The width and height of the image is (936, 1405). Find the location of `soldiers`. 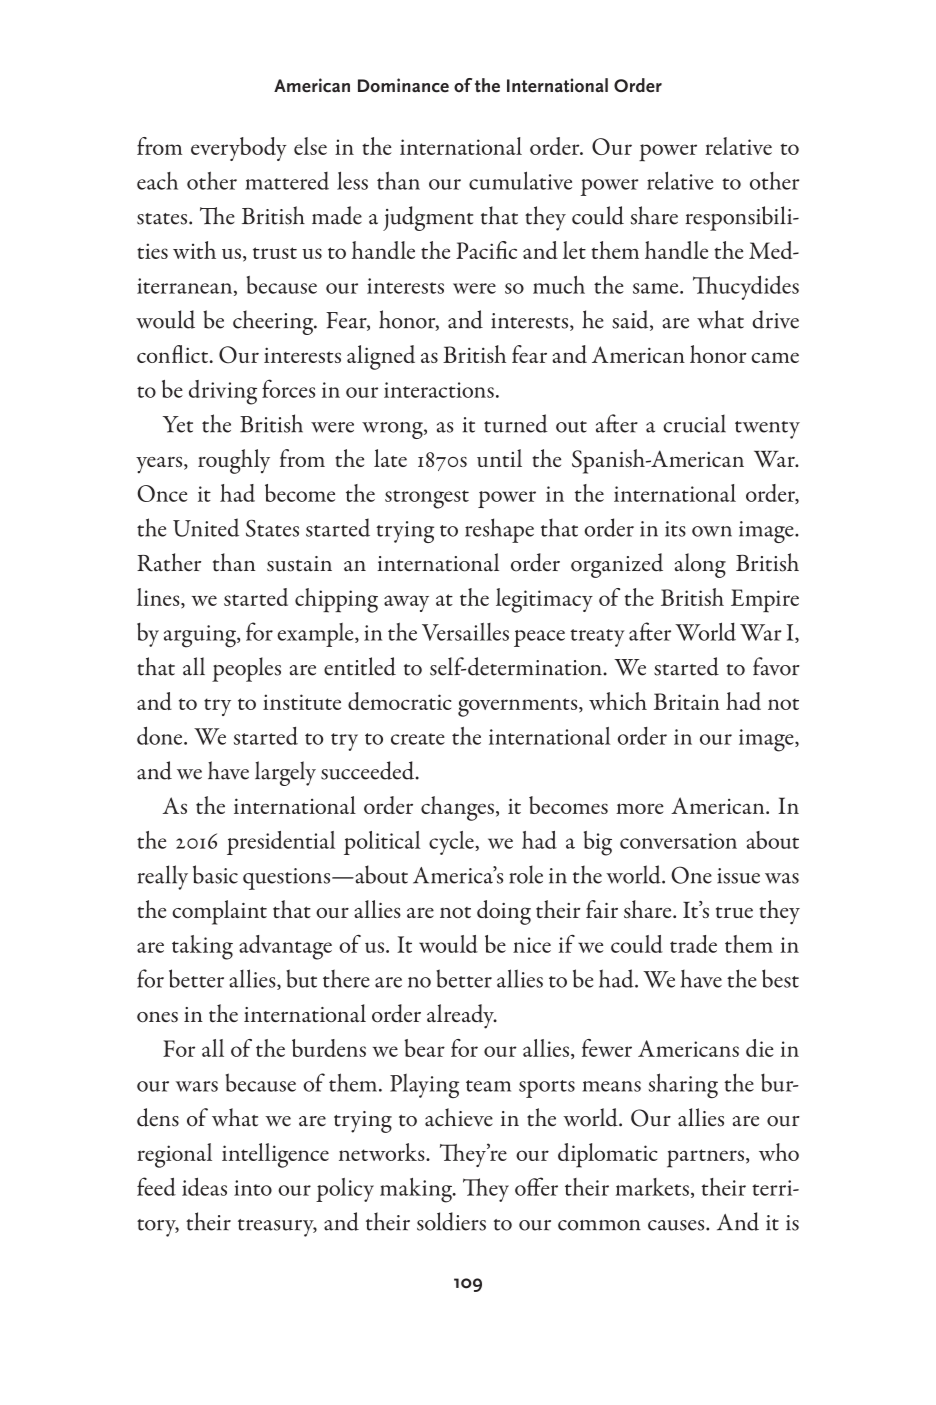

soldiers is located at coordinates (451, 1221).
